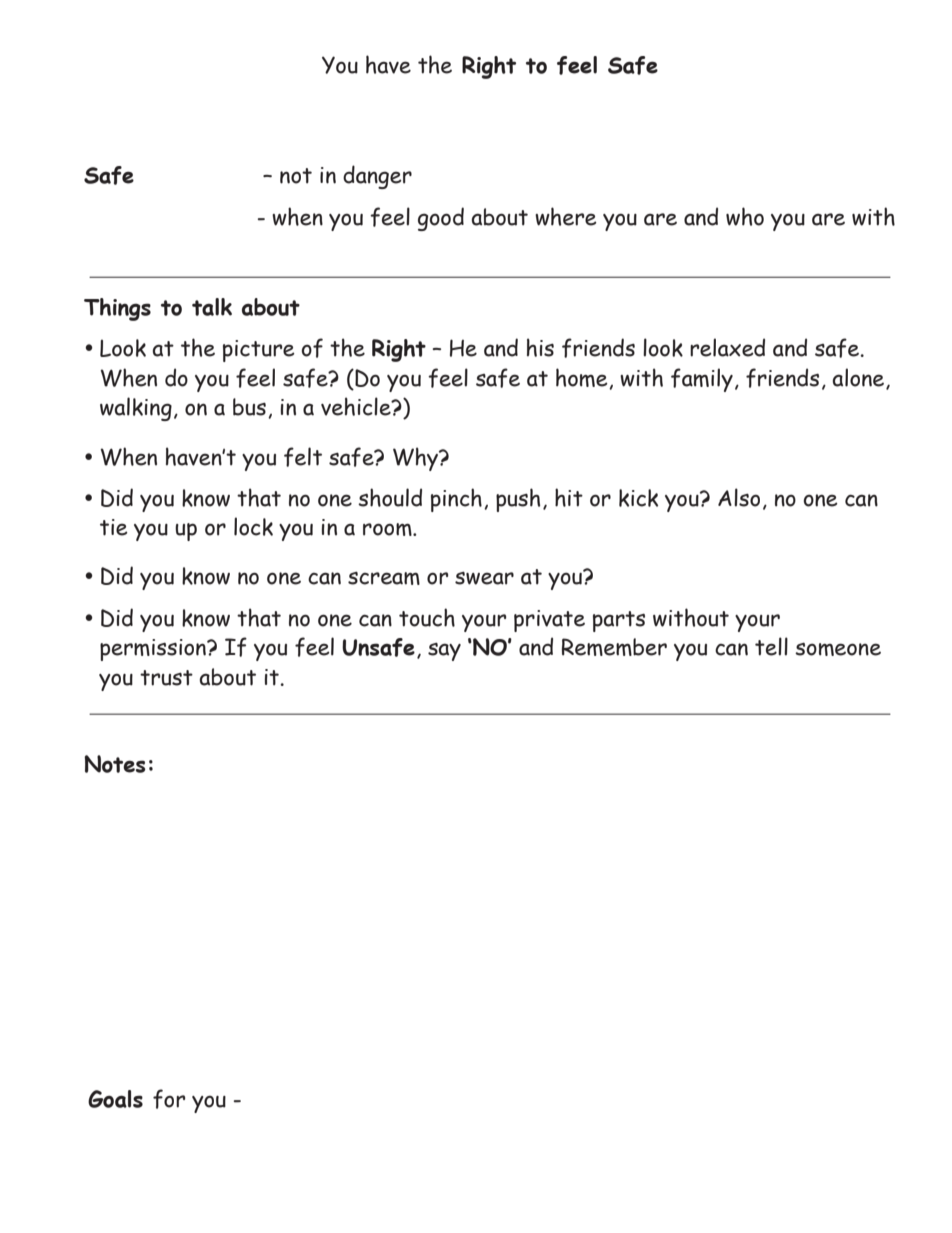  Describe the element at coordinates (115, 1099) in the screenshot. I see `Goals` at that location.
